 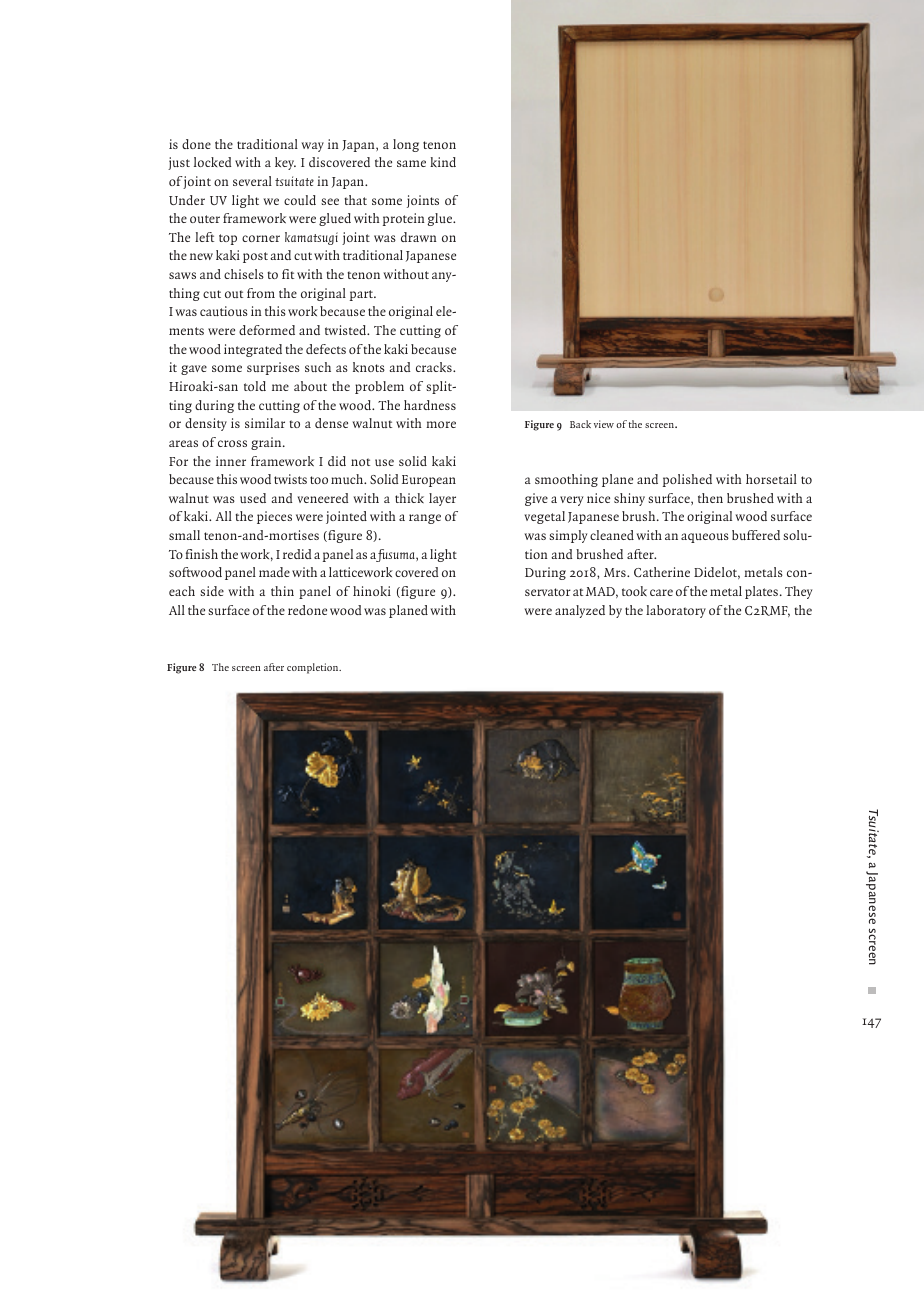 I want to click on kind, so click(x=443, y=162).
